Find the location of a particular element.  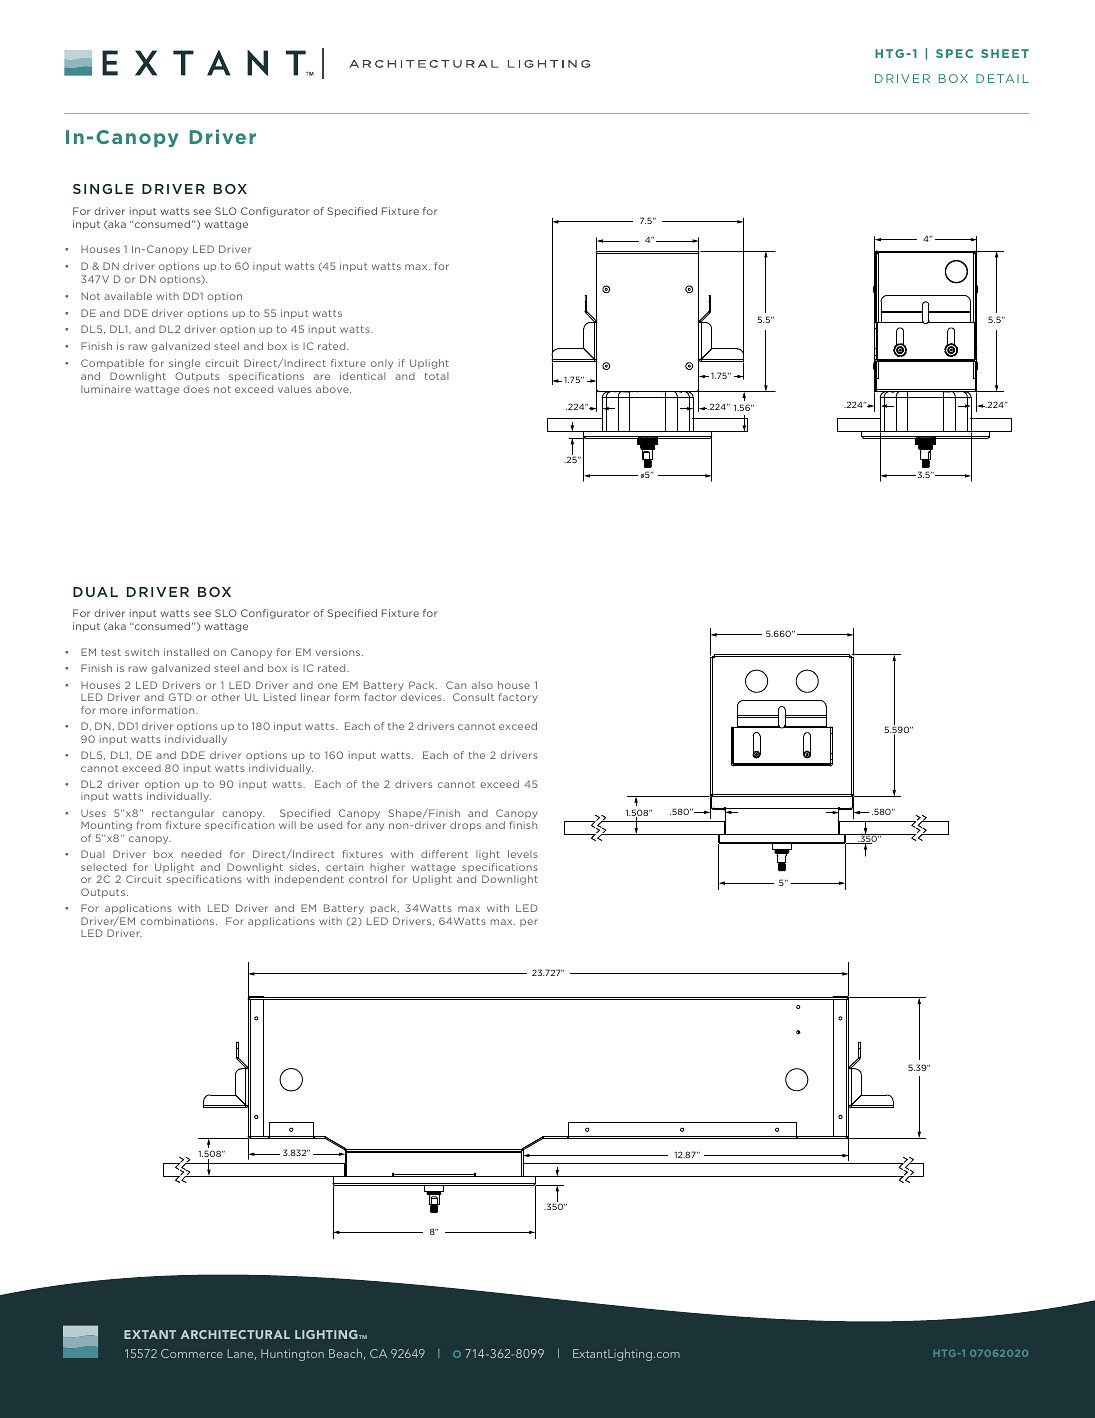

ARCHITECTURAL is located at coordinates (235, 1334).
